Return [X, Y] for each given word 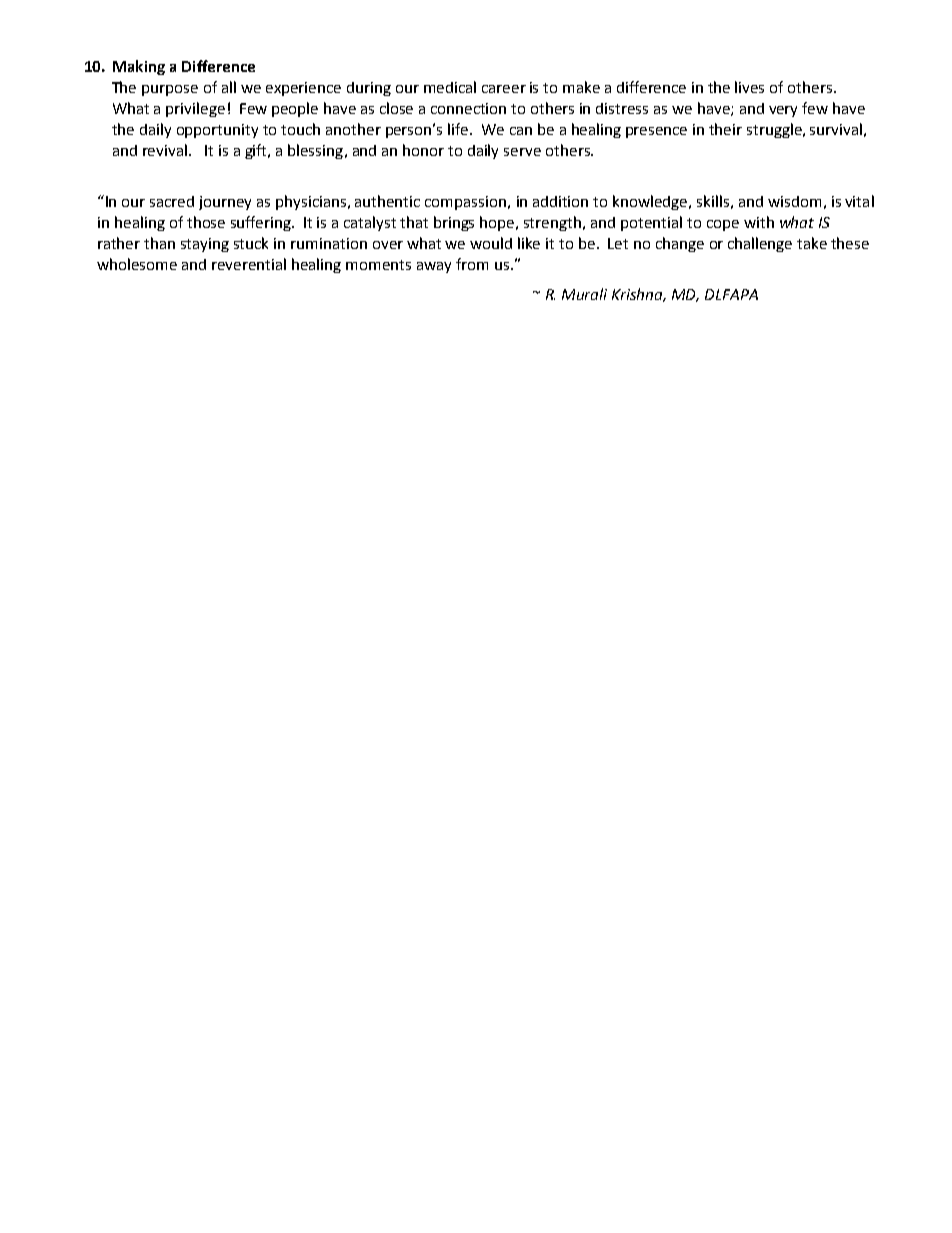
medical [450, 87]
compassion [467, 203]
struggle [775, 130]
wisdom [794, 201]
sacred [172, 201]
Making [139, 67]
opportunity [217, 131]
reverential [249, 264]
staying [205, 245]
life [459, 129]
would [491, 243]
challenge [760, 244]
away [434, 267]
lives [749, 87]
